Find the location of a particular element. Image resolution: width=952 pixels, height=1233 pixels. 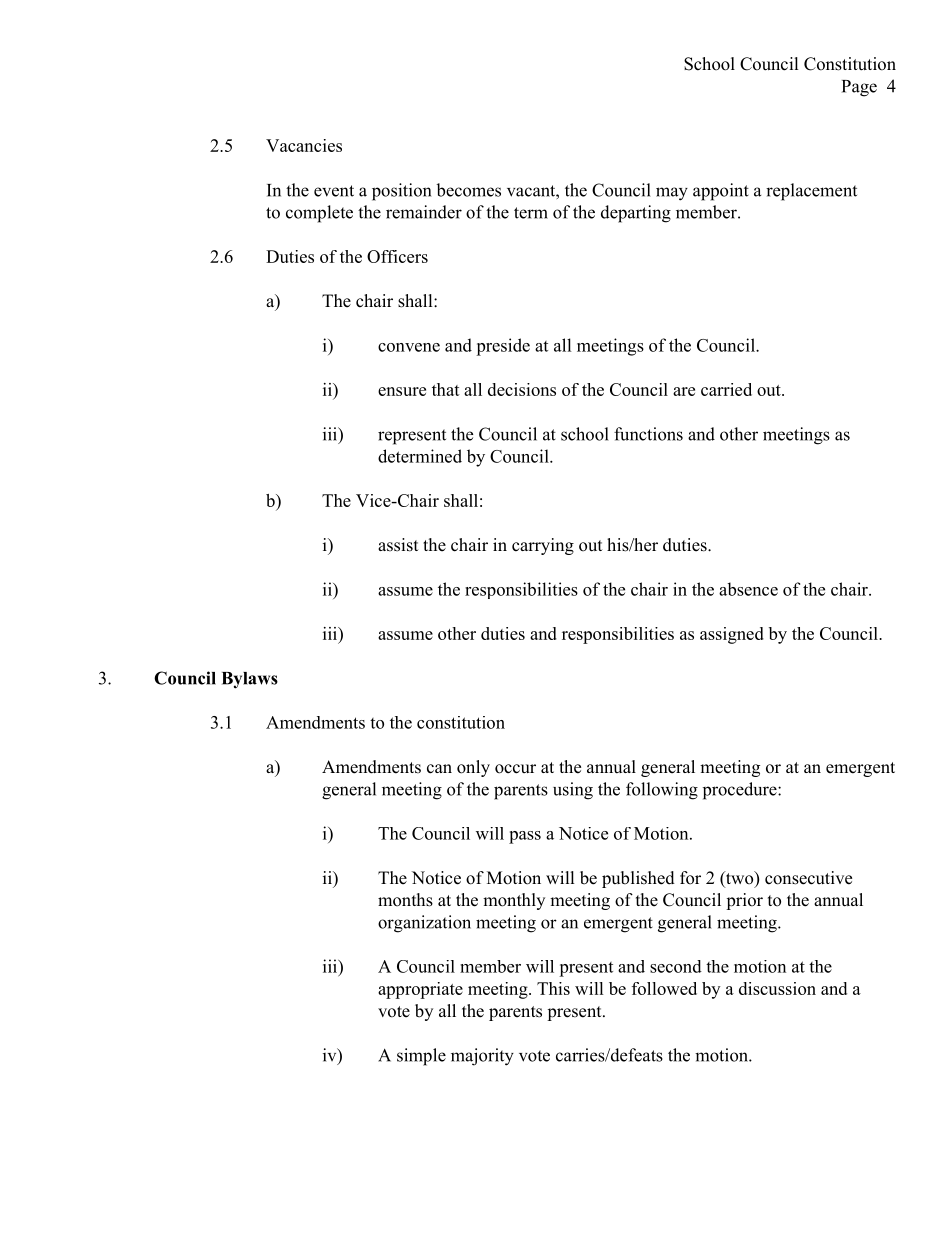

Page is located at coordinates (859, 88).
